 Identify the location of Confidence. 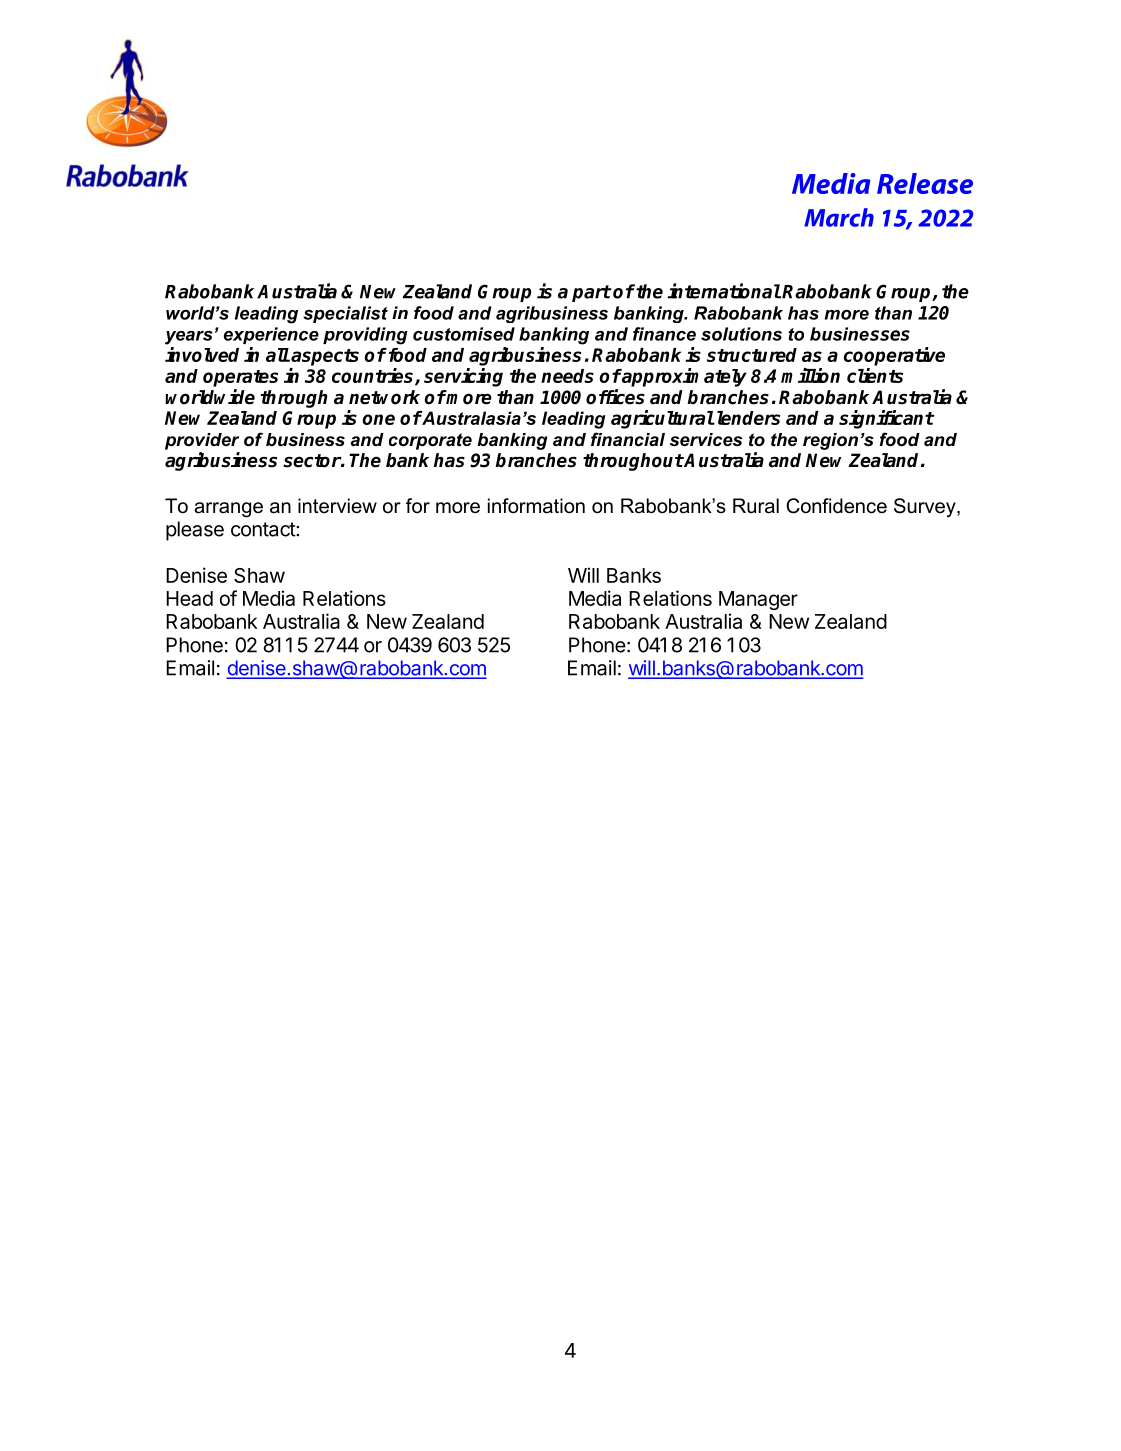
(836, 506).
